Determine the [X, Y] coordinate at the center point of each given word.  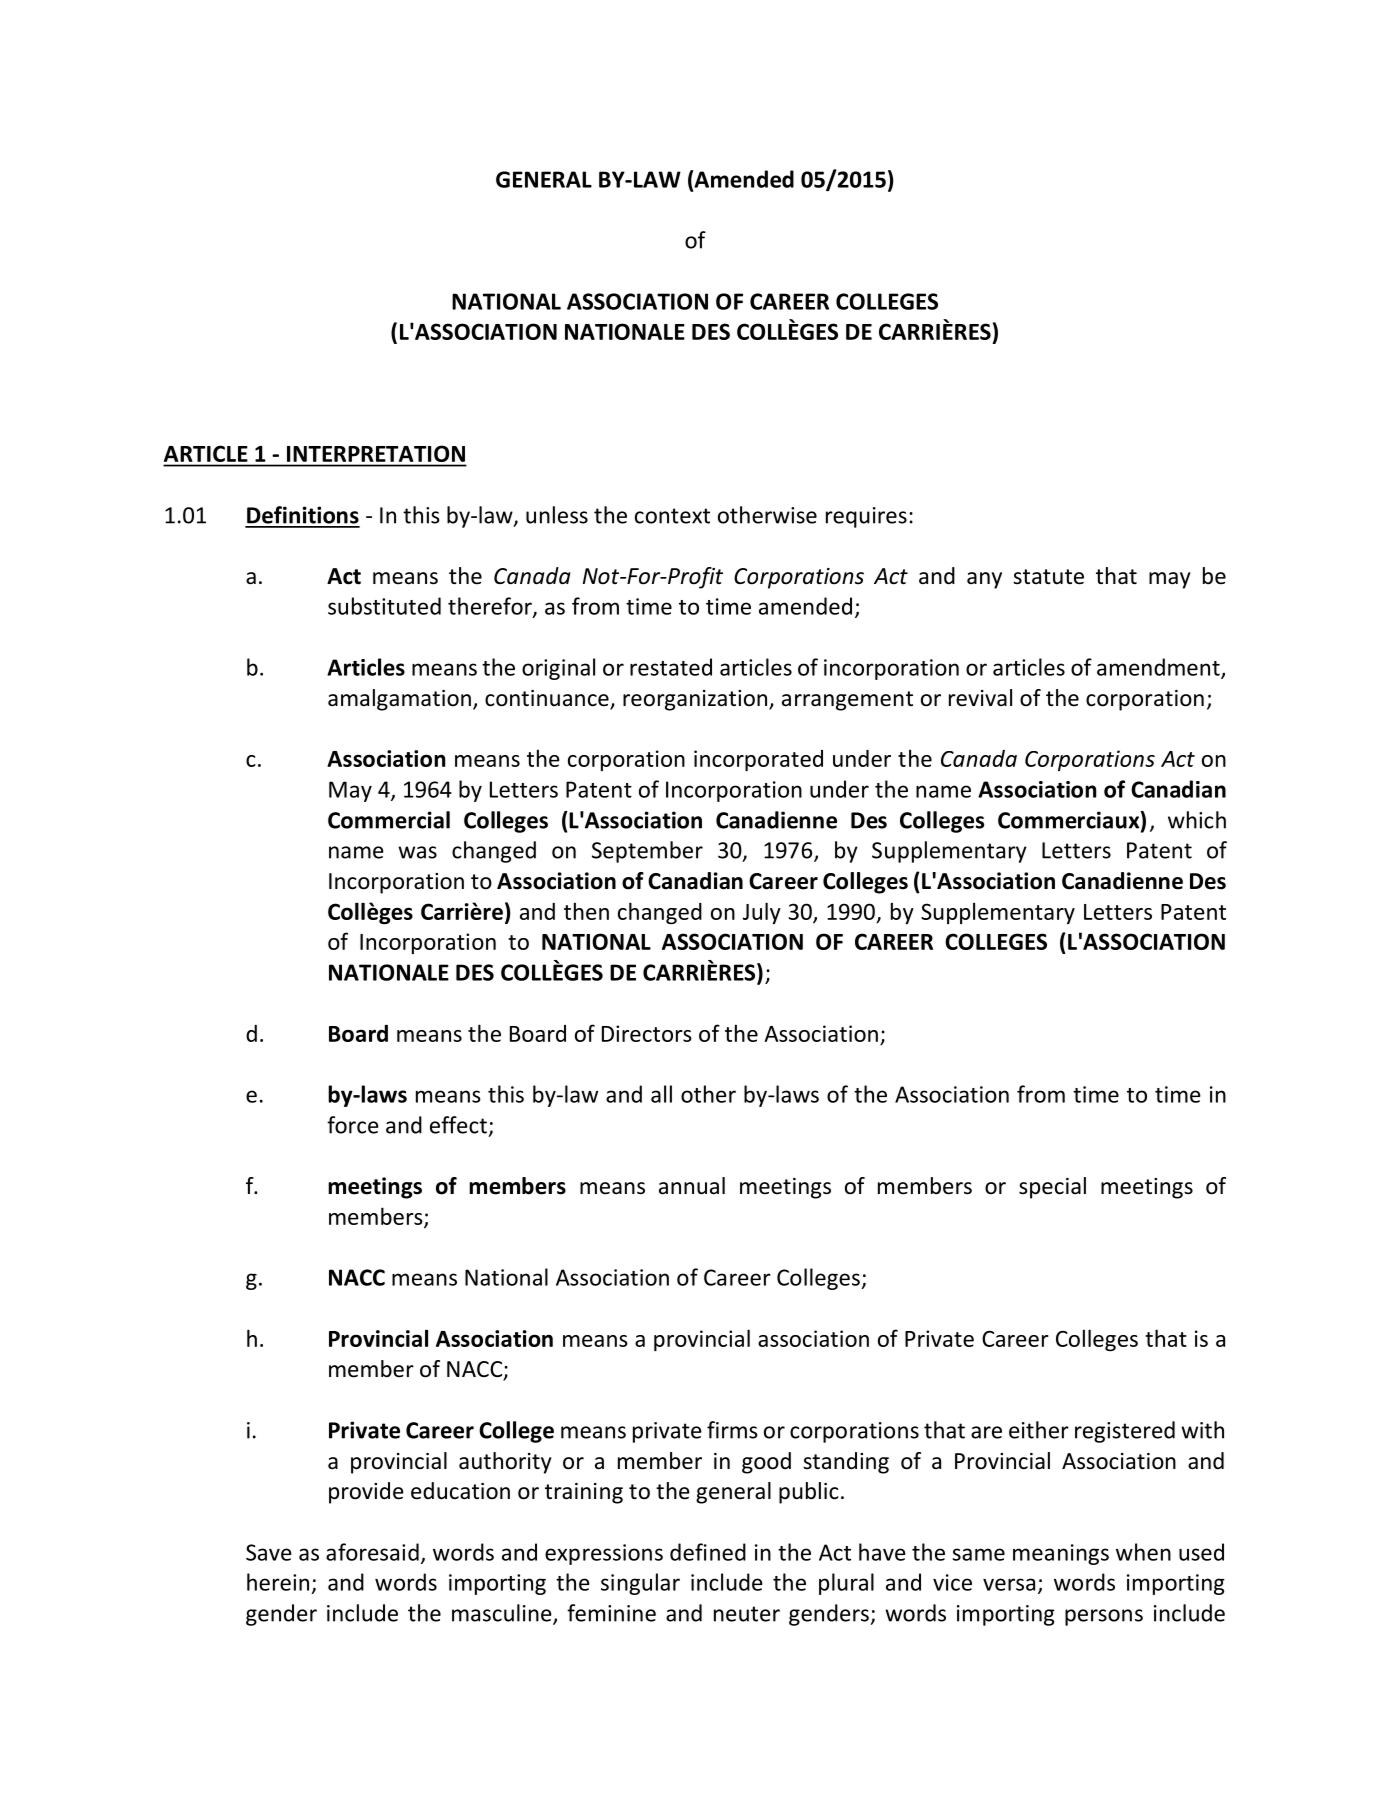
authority [505, 1463]
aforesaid [372, 1552]
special [1052, 1188]
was [417, 852]
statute [1048, 577]
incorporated [758, 760]
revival [980, 698]
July [762, 913]
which [1197, 820]
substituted [384, 606]
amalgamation [399, 700]
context [672, 516]
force [353, 1125]
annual [692, 1186]
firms [732, 1430]
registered [1125, 1432]
